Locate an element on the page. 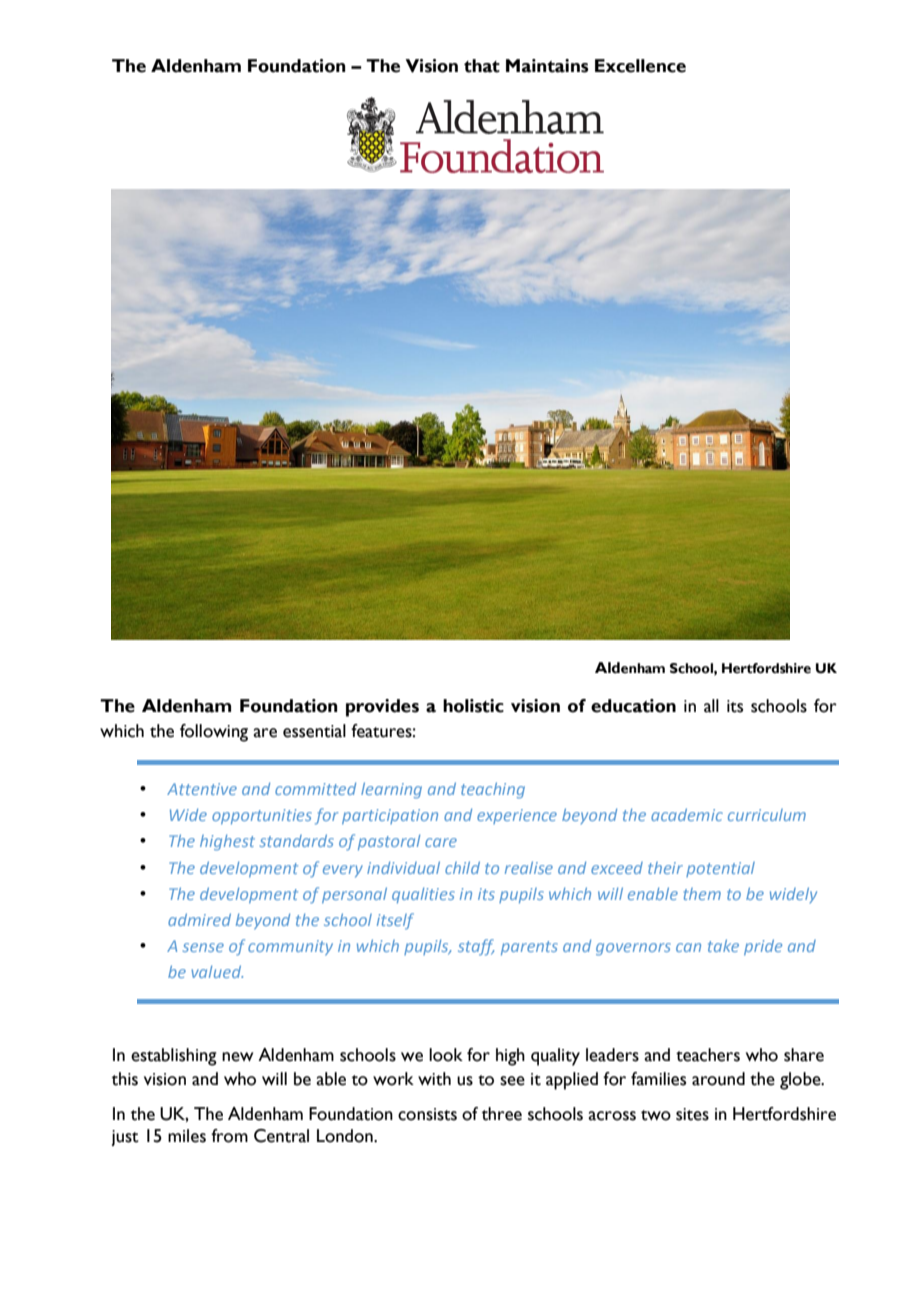 The width and height of the image is (924, 1308). all is located at coordinates (711, 706).
